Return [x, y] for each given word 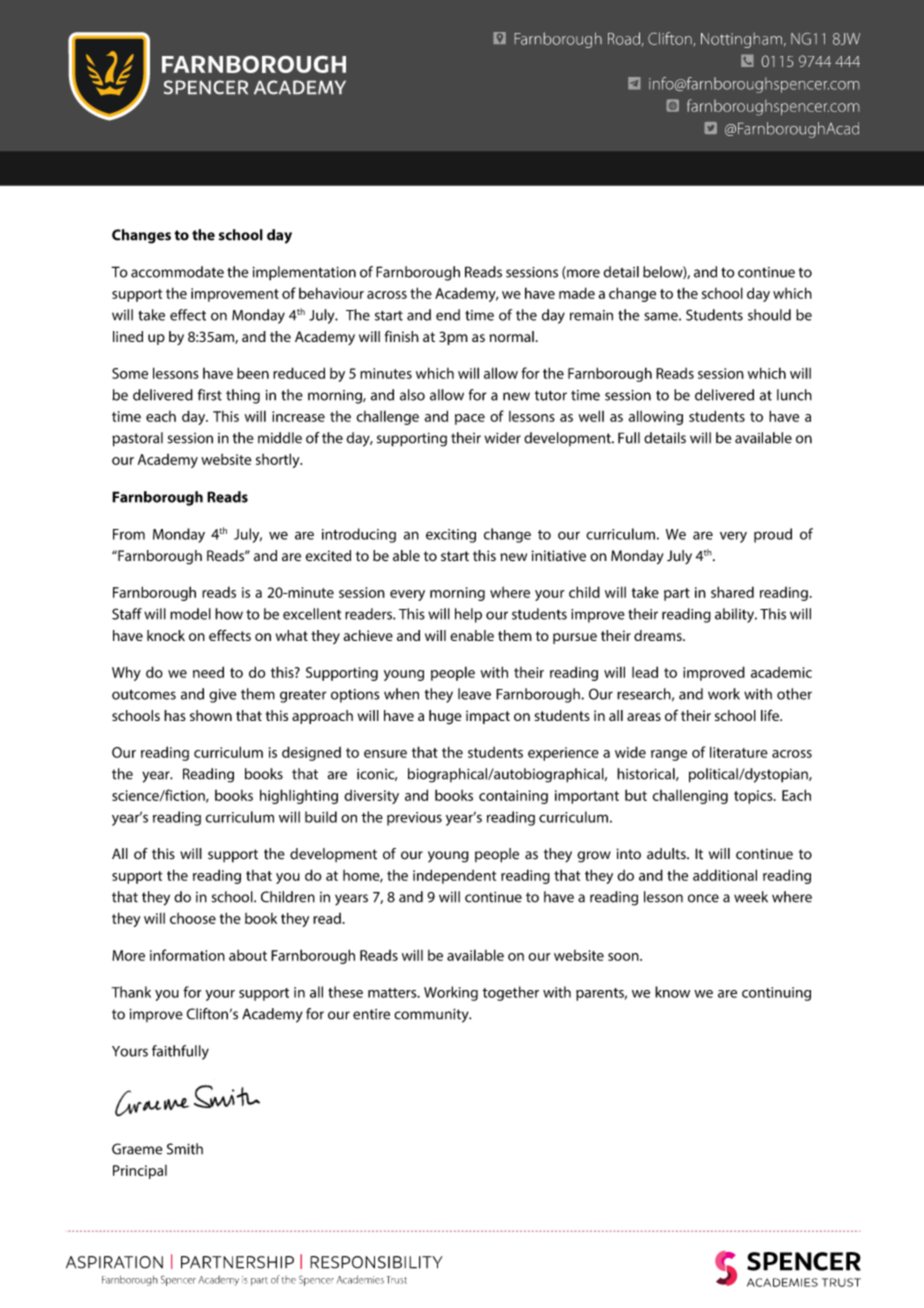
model [190, 614]
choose [193, 918]
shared [732, 592]
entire [371, 1014]
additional [725, 875]
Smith [185, 1149]
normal [511, 336]
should [769, 315]
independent [454, 876]
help [468, 615]
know [672, 992]
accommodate [177, 272]
